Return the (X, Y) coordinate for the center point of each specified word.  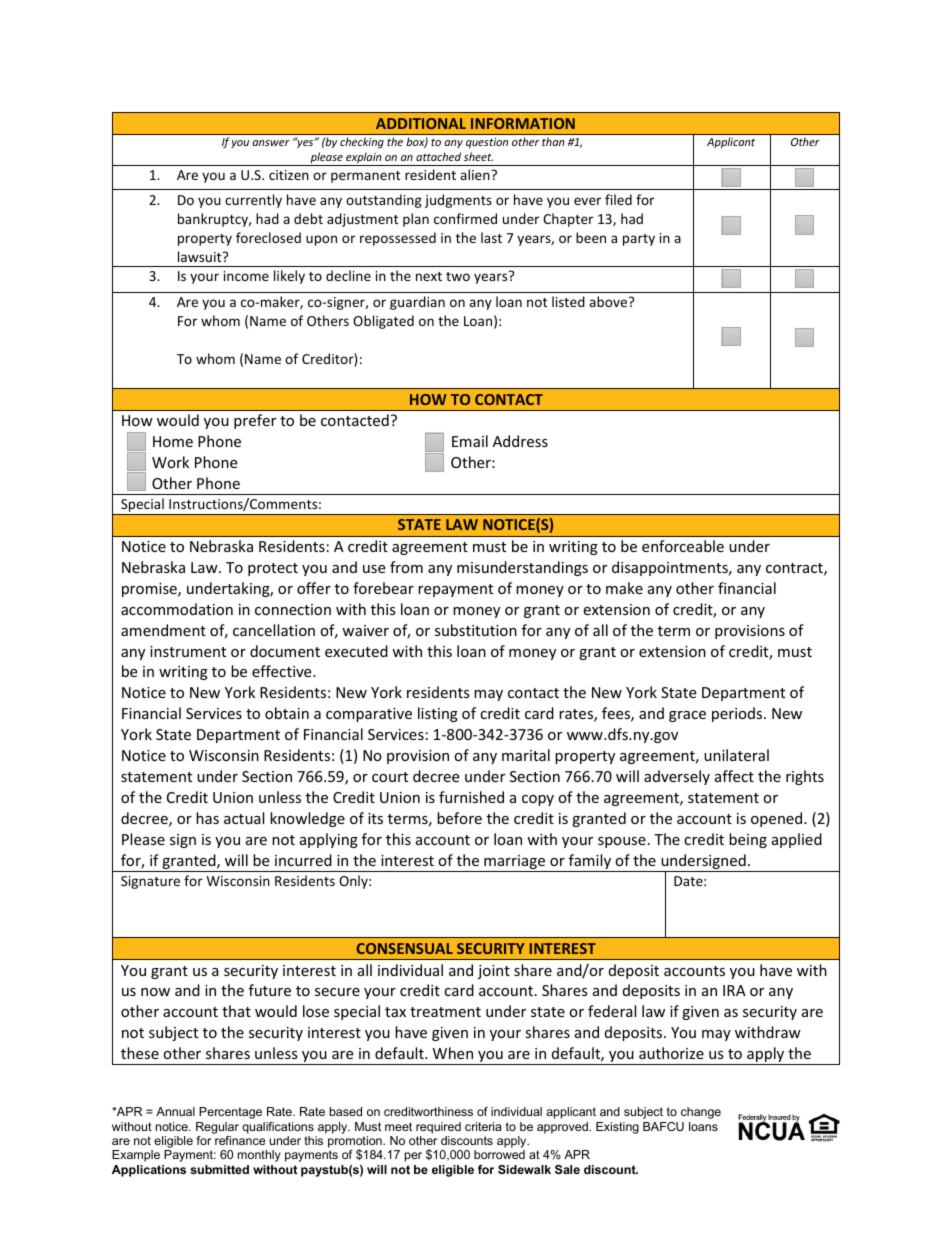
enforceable (683, 546)
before (459, 818)
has (207, 818)
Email (470, 441)
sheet (478, 156)
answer (271, 143)
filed (618, 199)
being (748, 840)
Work (170, 462)
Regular (217, 1128)
